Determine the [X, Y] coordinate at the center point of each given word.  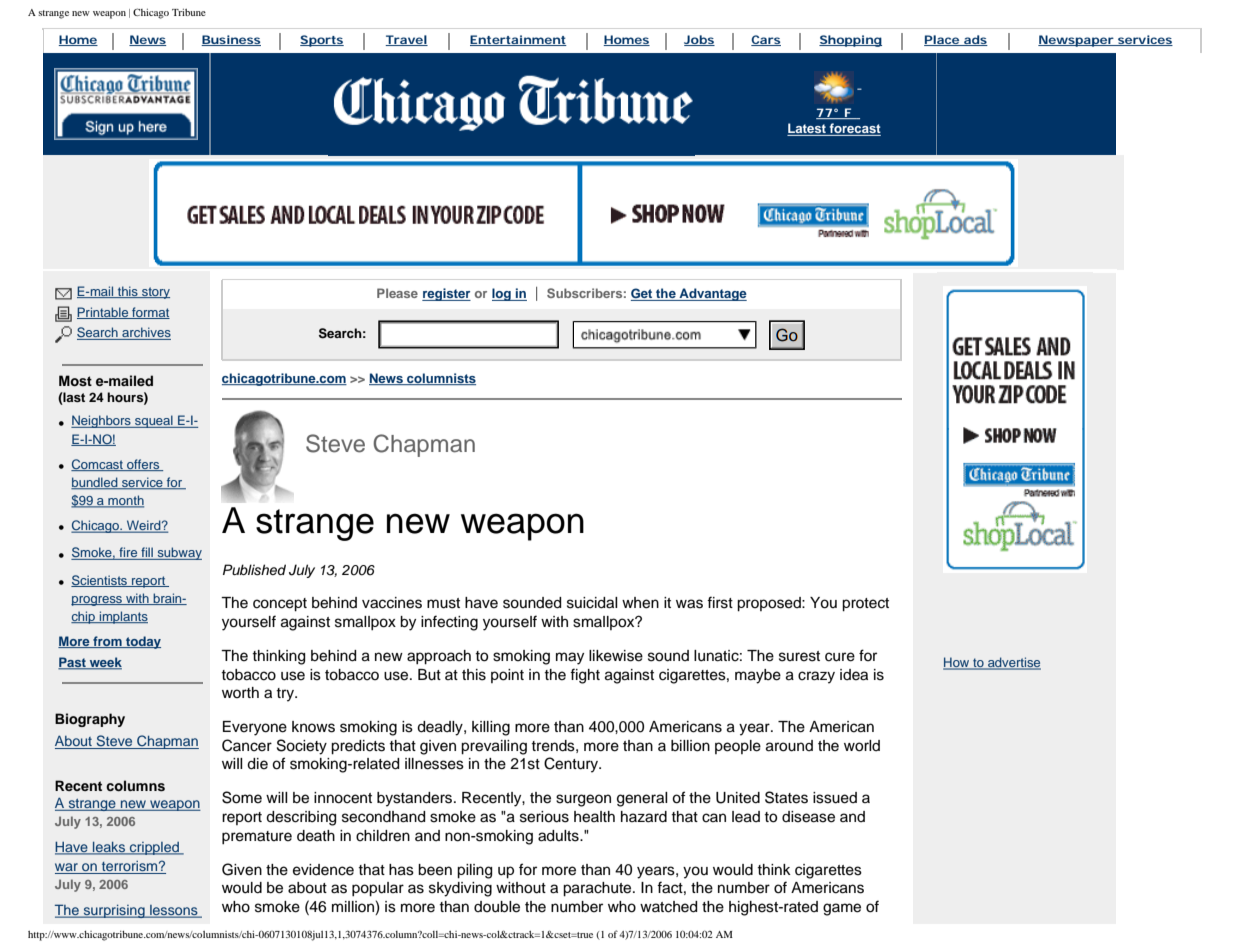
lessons [174, 911]
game [842, 909]
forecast [854, 129]
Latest [807, 129]
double [497, 907]
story [155, 293]
